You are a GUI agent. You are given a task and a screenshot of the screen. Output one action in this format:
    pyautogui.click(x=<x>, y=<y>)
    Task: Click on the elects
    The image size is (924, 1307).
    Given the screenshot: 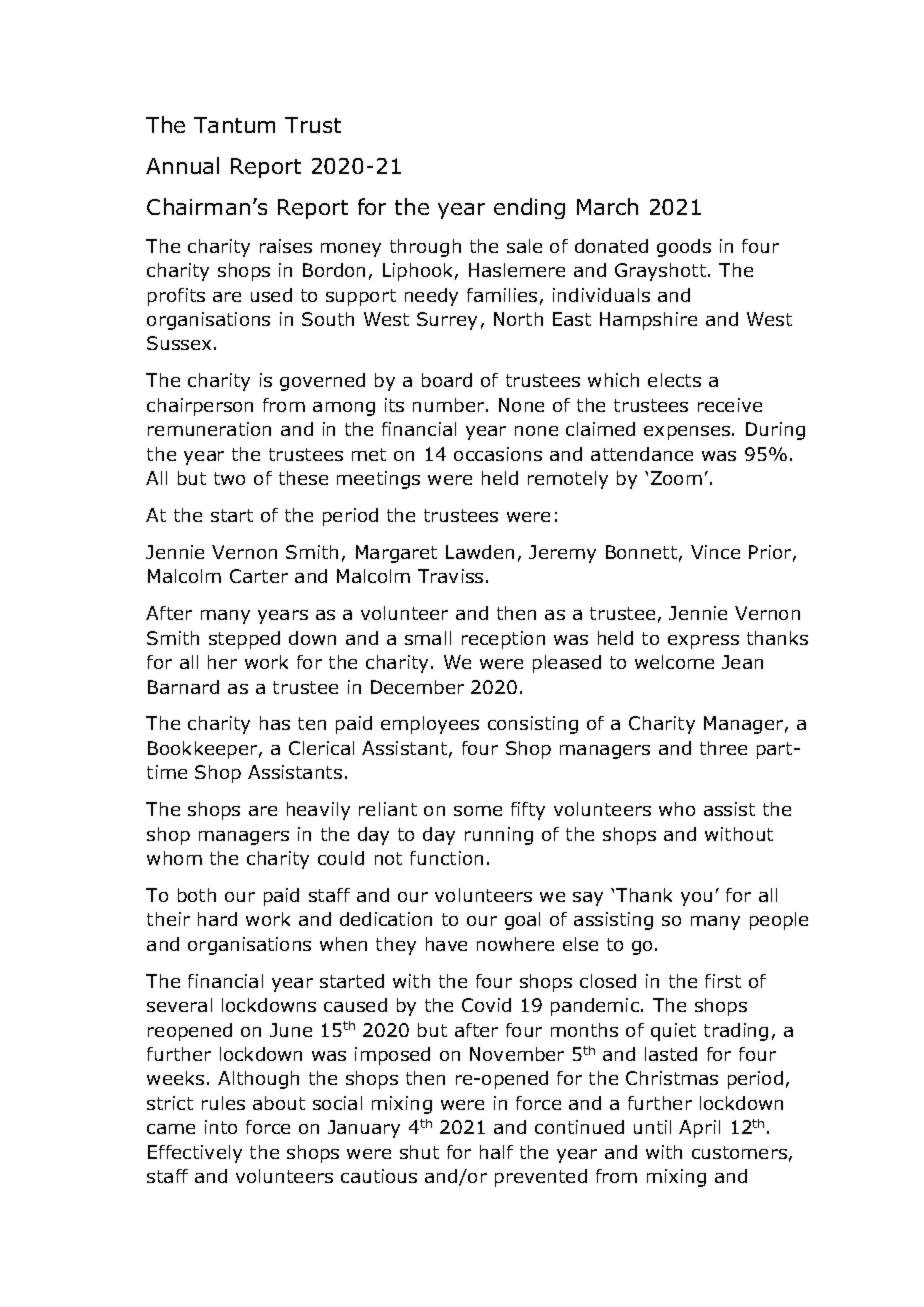 What is the action you would take?
    pyautogui.click(x=674, y=380)
